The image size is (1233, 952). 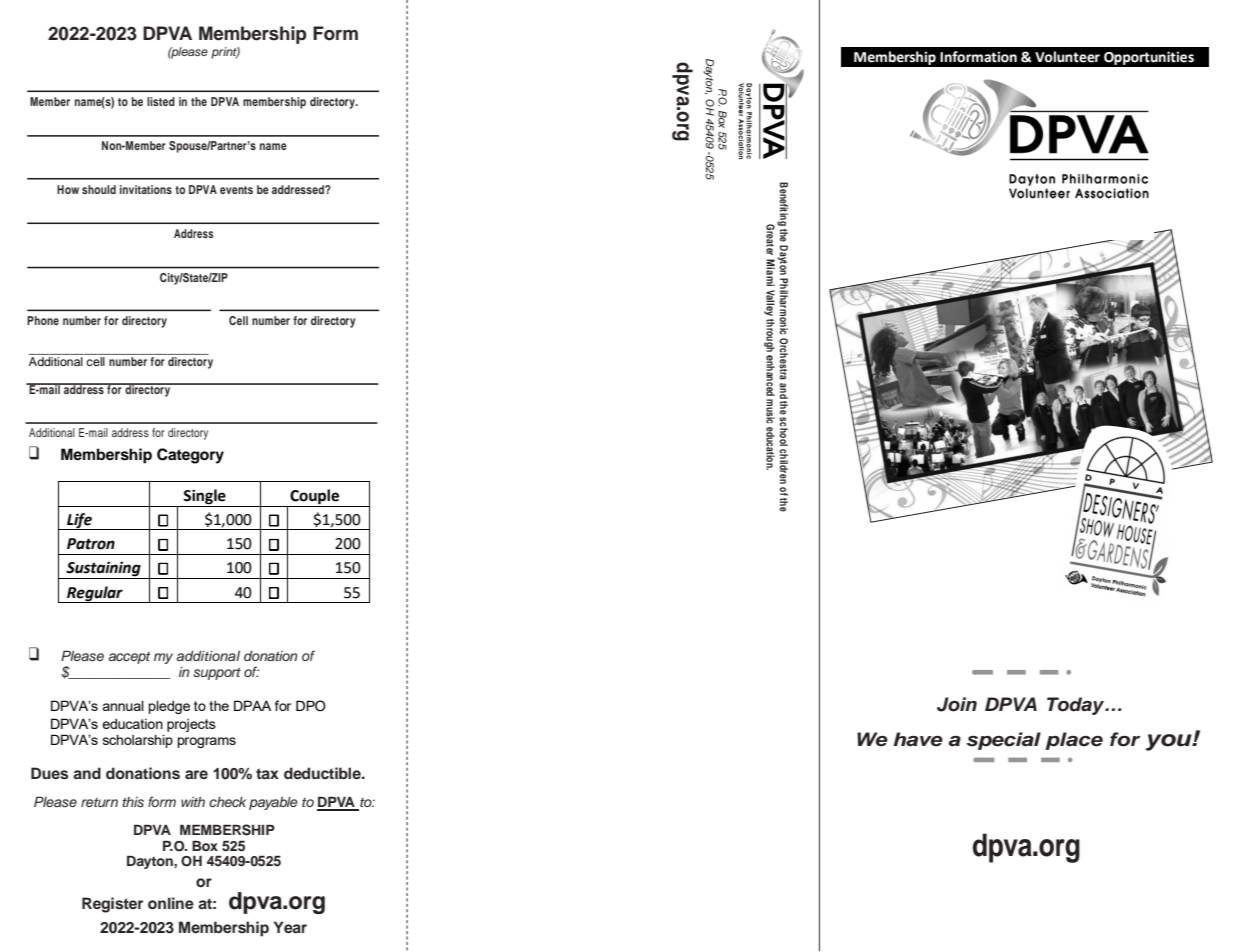 What do you see at coordinates (43, 320) in the document?
I see `Phone` at bounding box center [43, 320].
